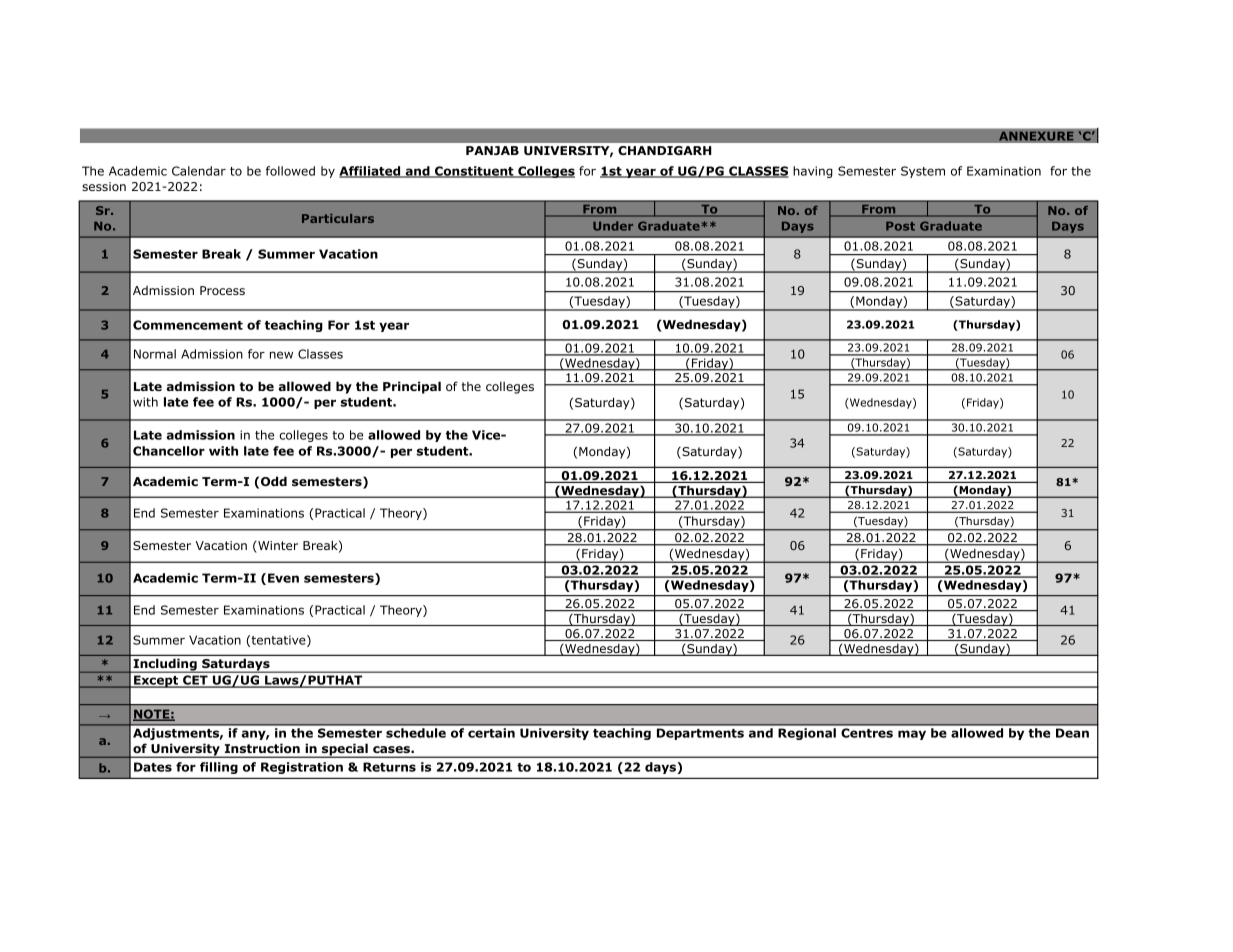  Describe the element at coordinates (474, 172) in the image. I see `Constituent` at that location.
